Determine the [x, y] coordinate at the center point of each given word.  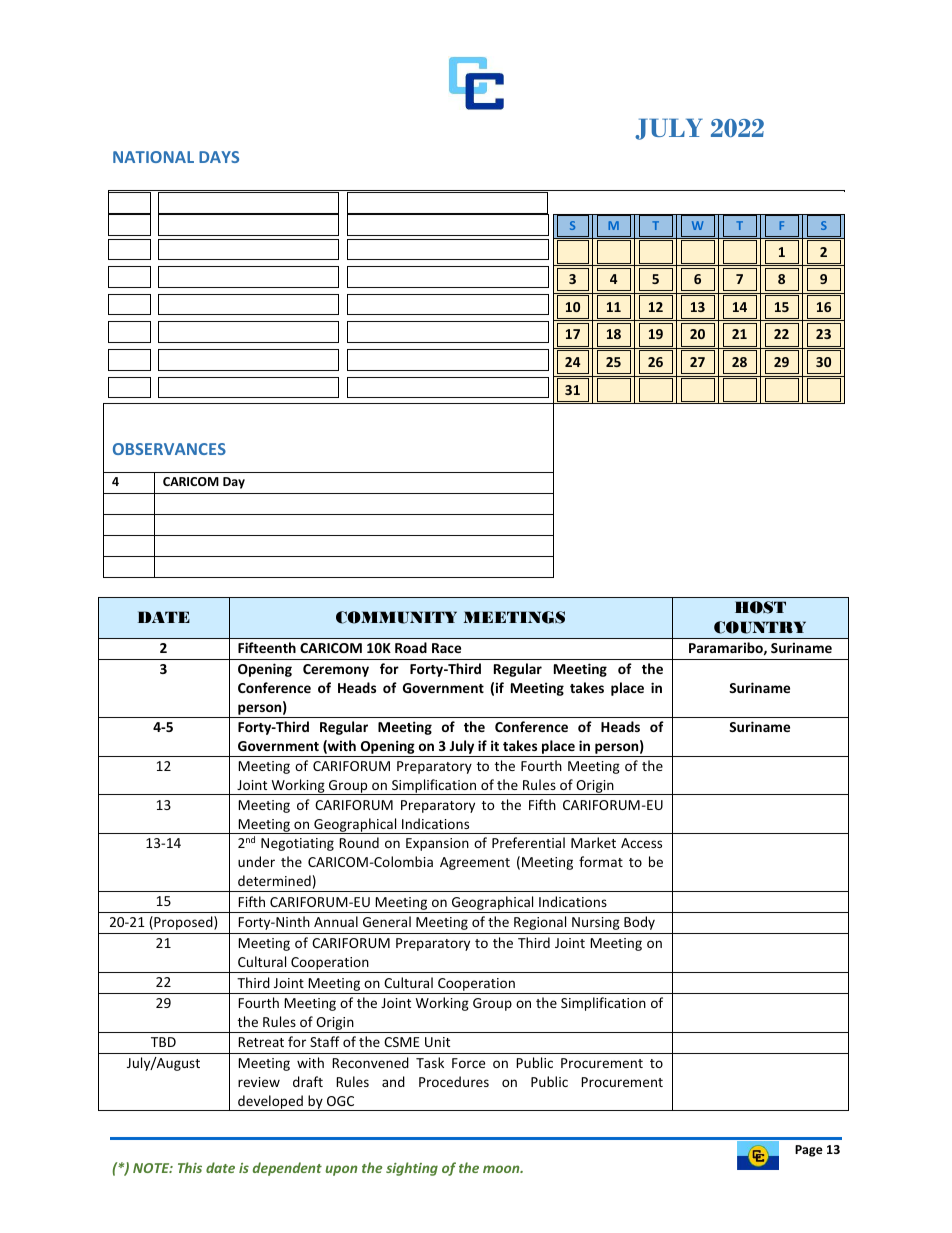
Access [641, 843]
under [256, 861]
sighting [412, 1169]
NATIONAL [153, 157]
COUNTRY [760, 627]
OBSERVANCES [169, 449]
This [190, 1167]
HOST [760, 607]
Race [446, 648]
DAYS [219, 157]
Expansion [437, 844]
